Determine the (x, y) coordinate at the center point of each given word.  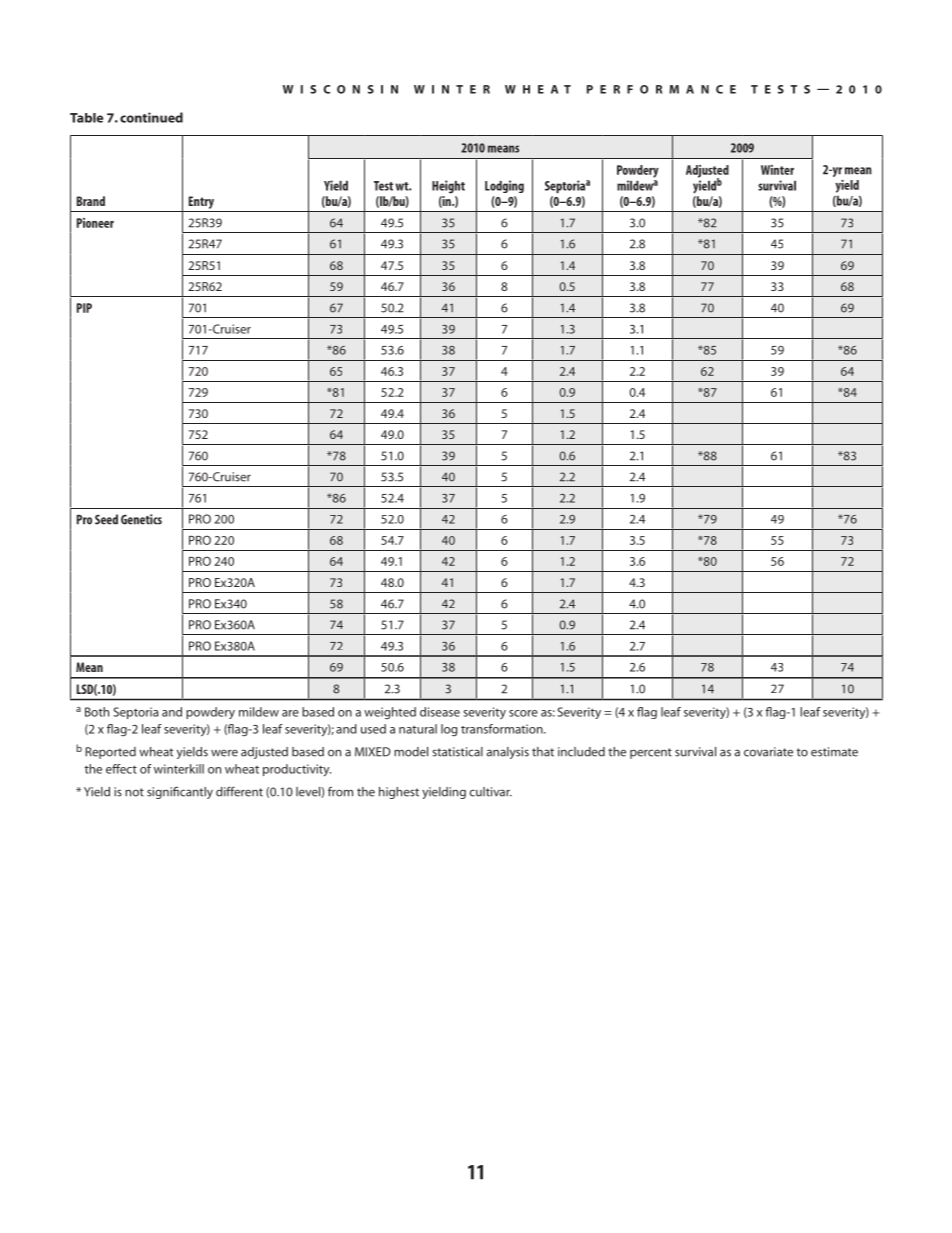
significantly (180, 792)
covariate (768, 752)
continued (151, 117)
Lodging (504, 186)
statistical (457, 752)
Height (448, 187)
